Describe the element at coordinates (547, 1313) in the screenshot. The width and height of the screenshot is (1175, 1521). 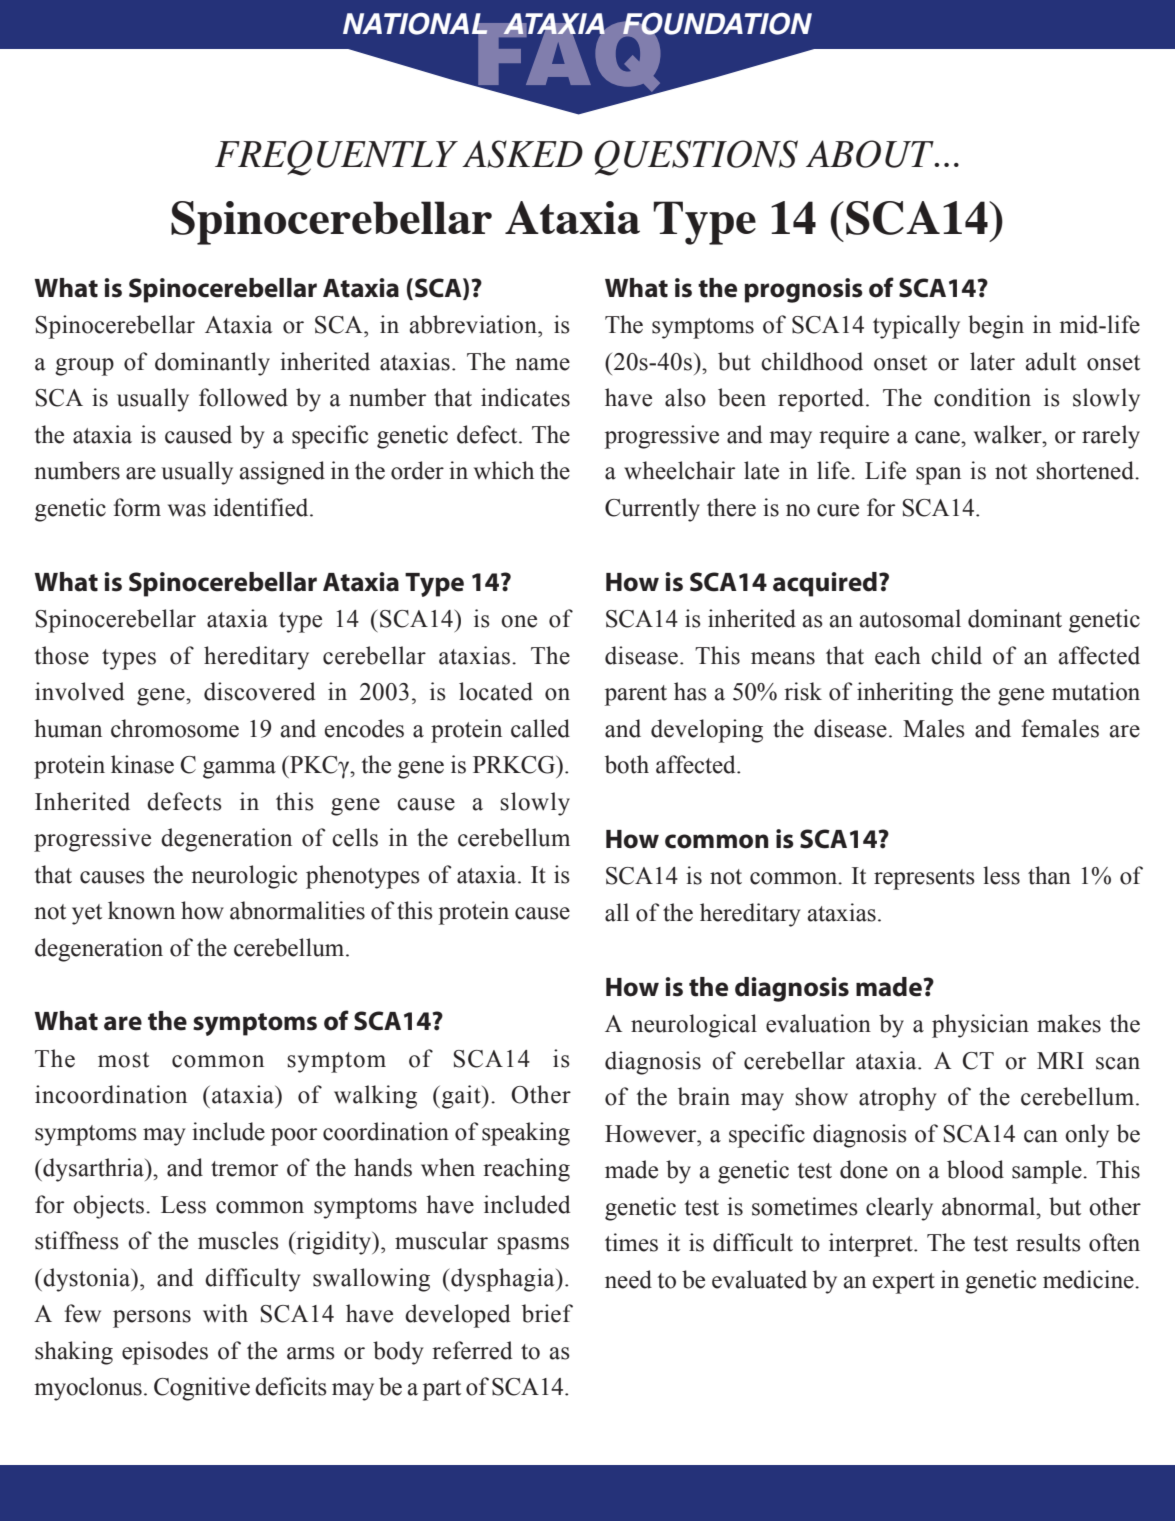
I see `brief` at that location.
